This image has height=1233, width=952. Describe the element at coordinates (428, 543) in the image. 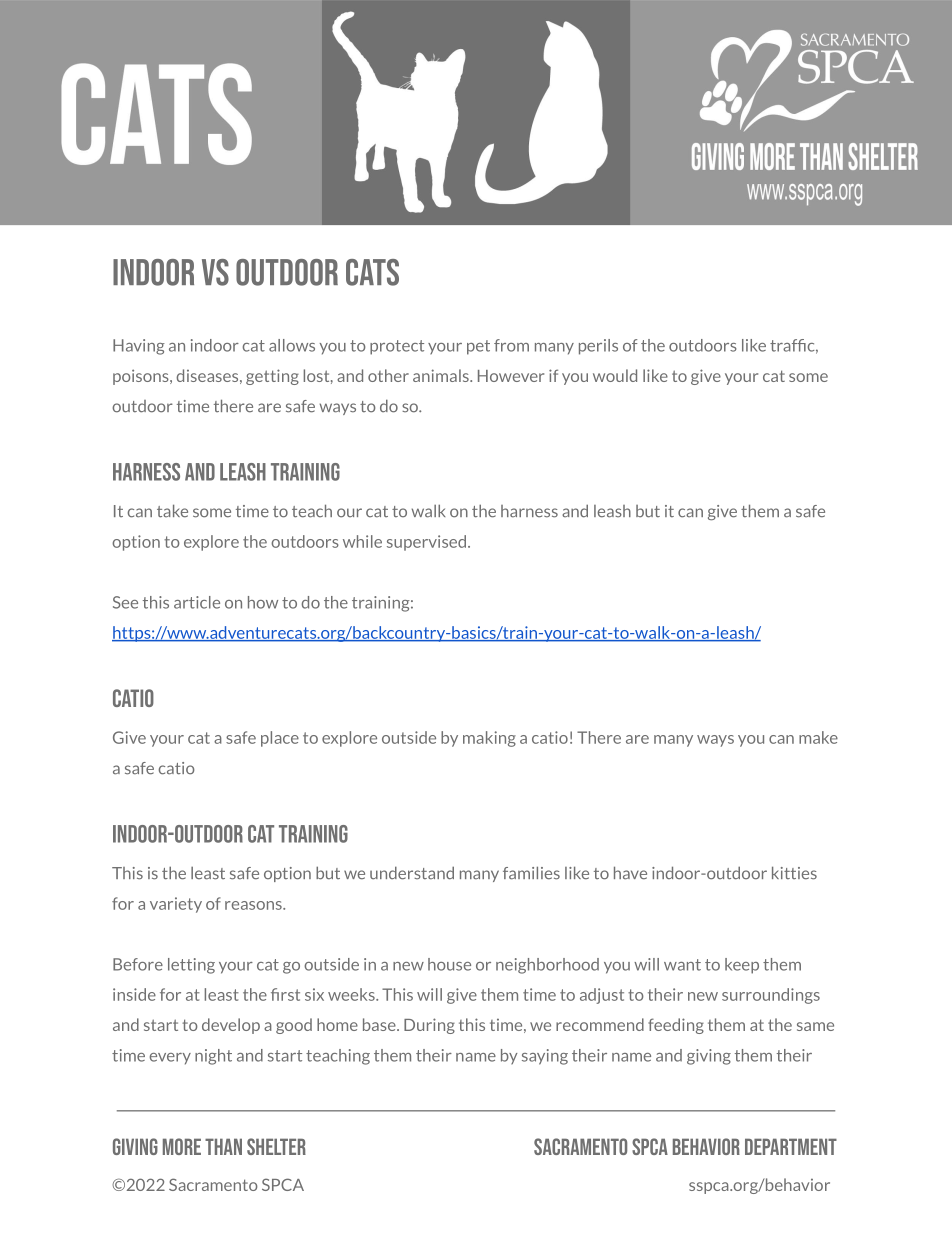

I see `supervised` at that location.
